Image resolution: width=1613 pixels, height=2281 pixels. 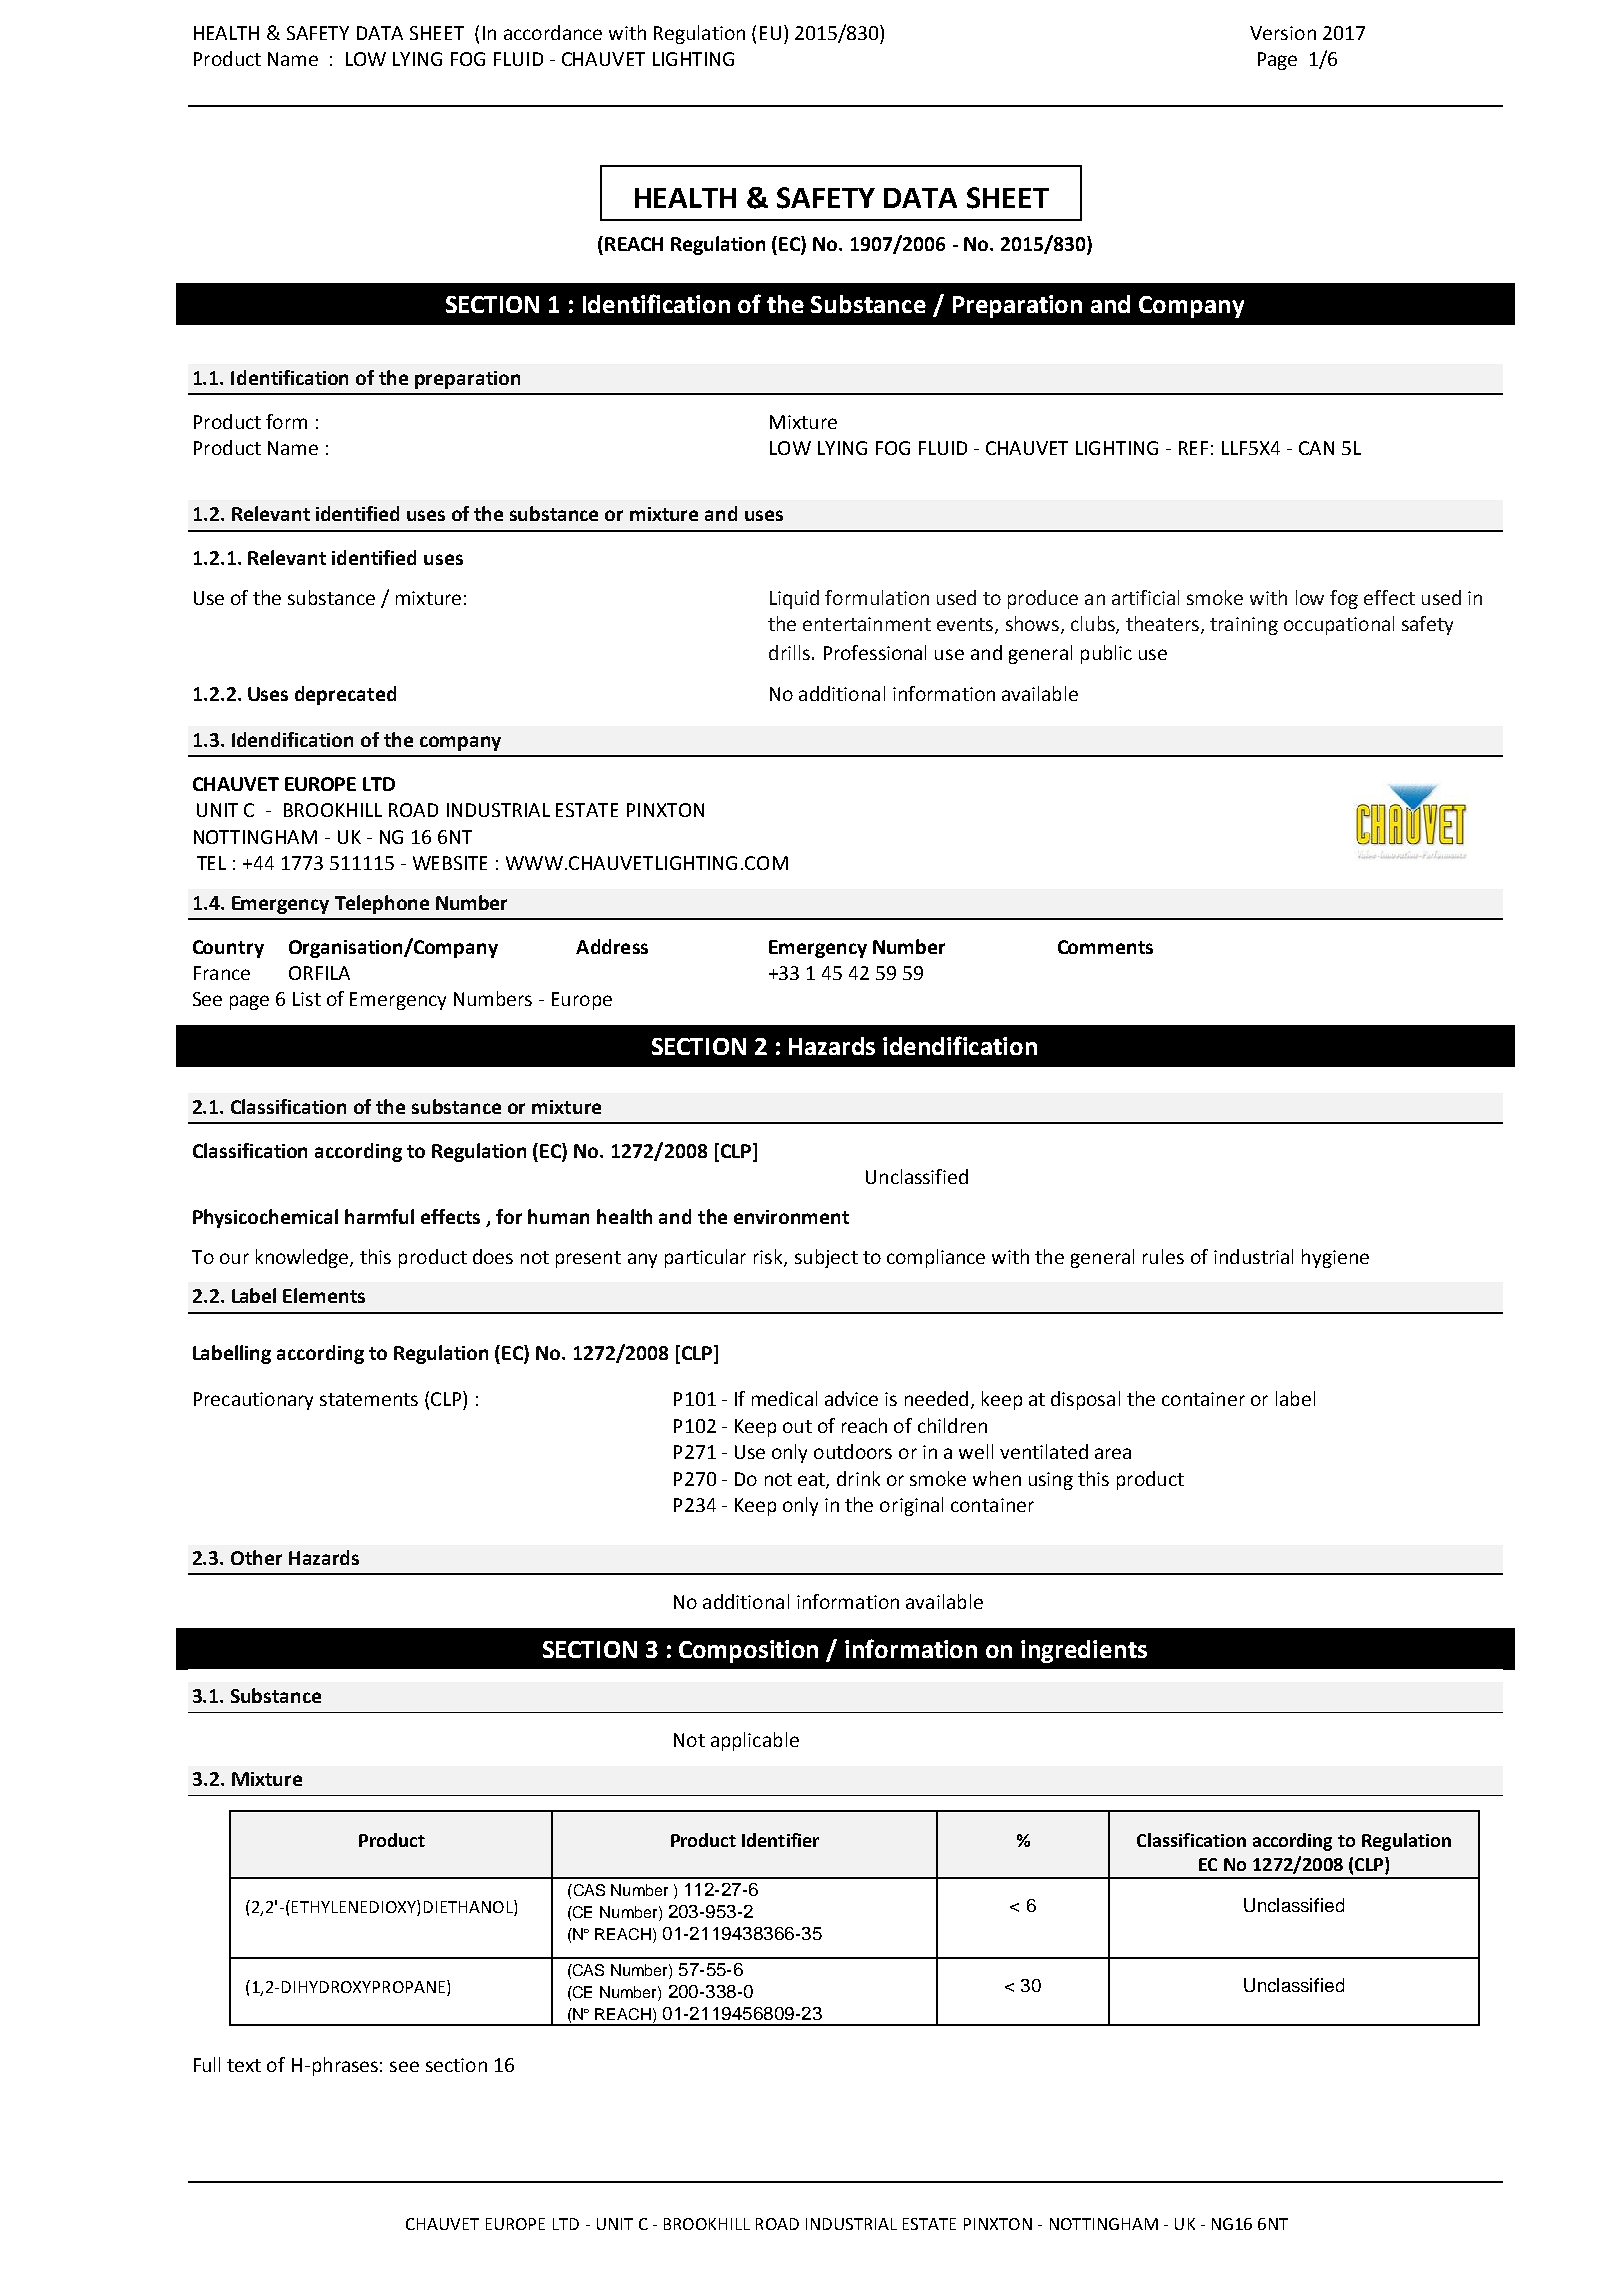 What do you see at coordinates (244, 2065) in the image?
I see `text` at bounding box center [244, 2065].
